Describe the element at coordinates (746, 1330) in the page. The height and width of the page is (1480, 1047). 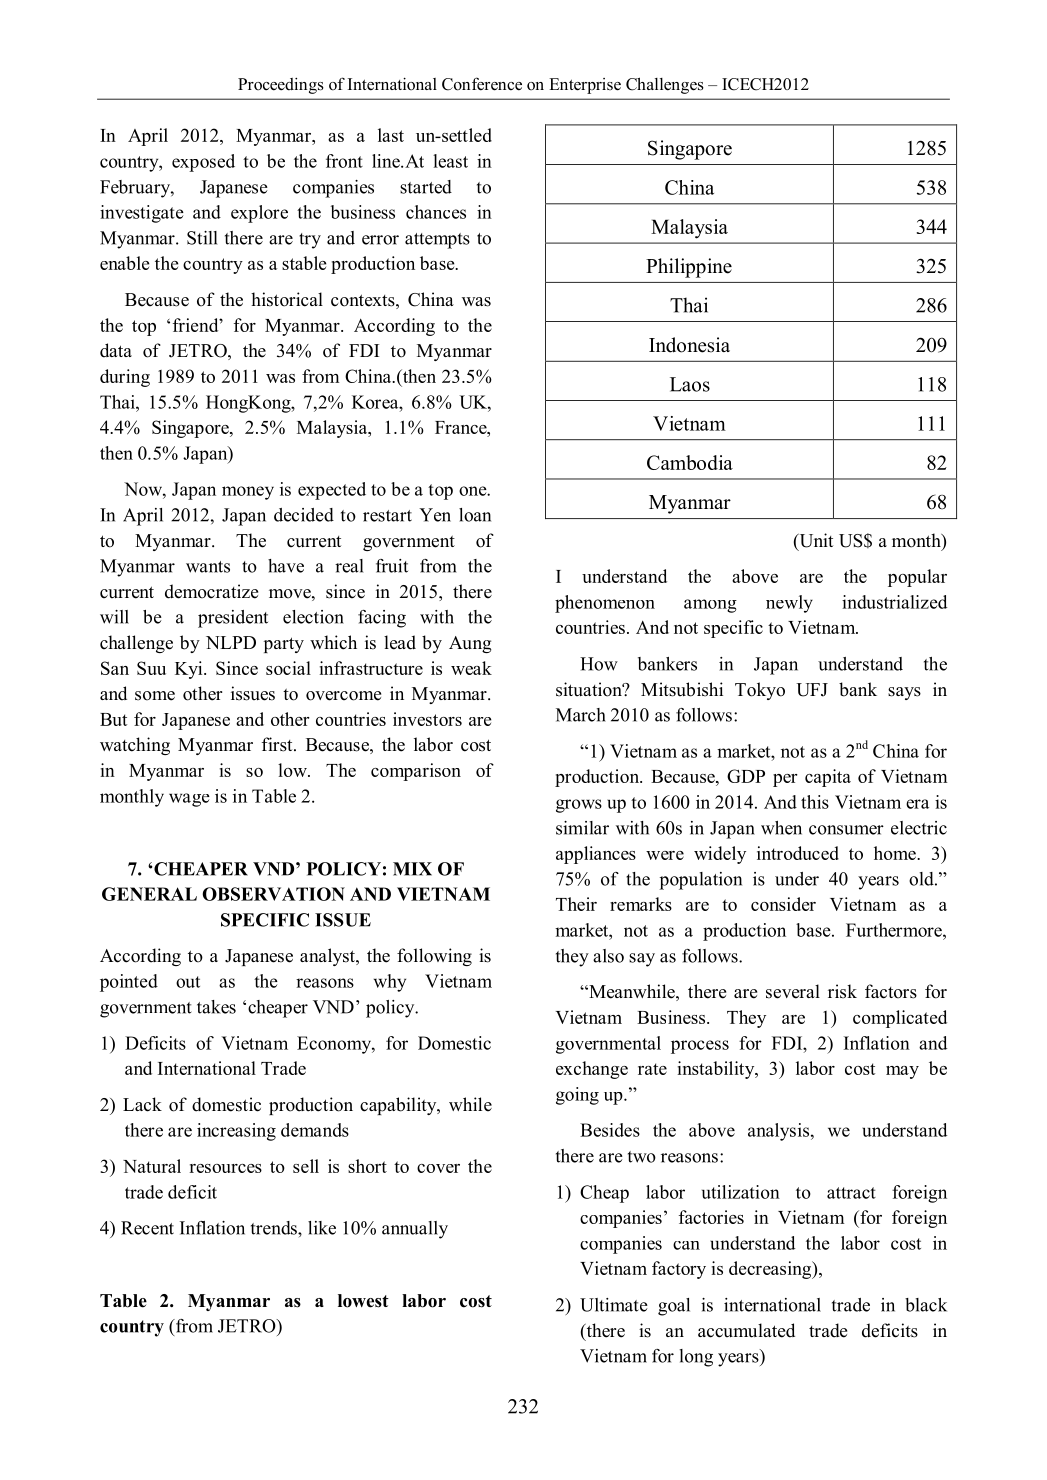
I see `accumulated` at that location.
